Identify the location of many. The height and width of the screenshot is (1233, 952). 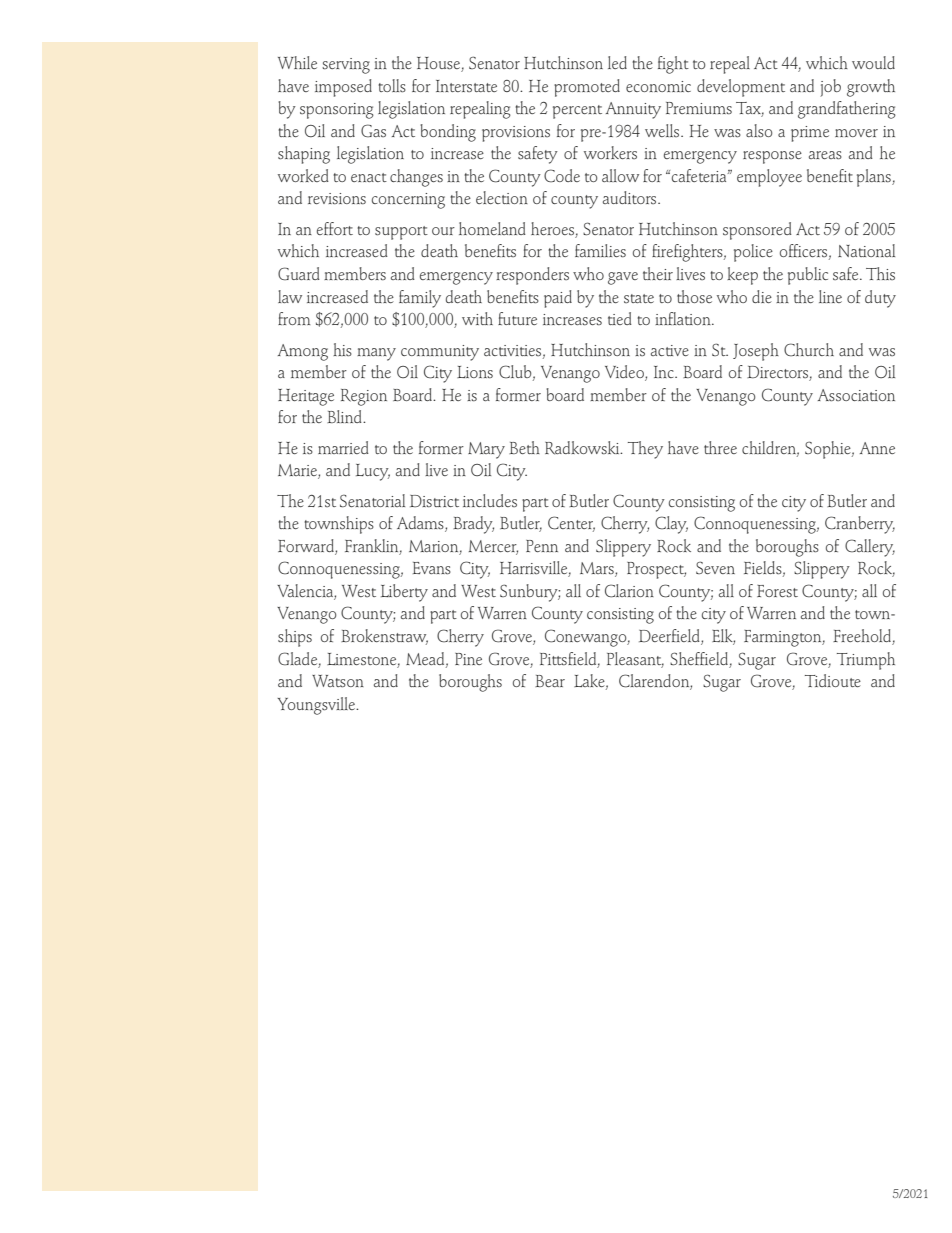
(376, 354).
